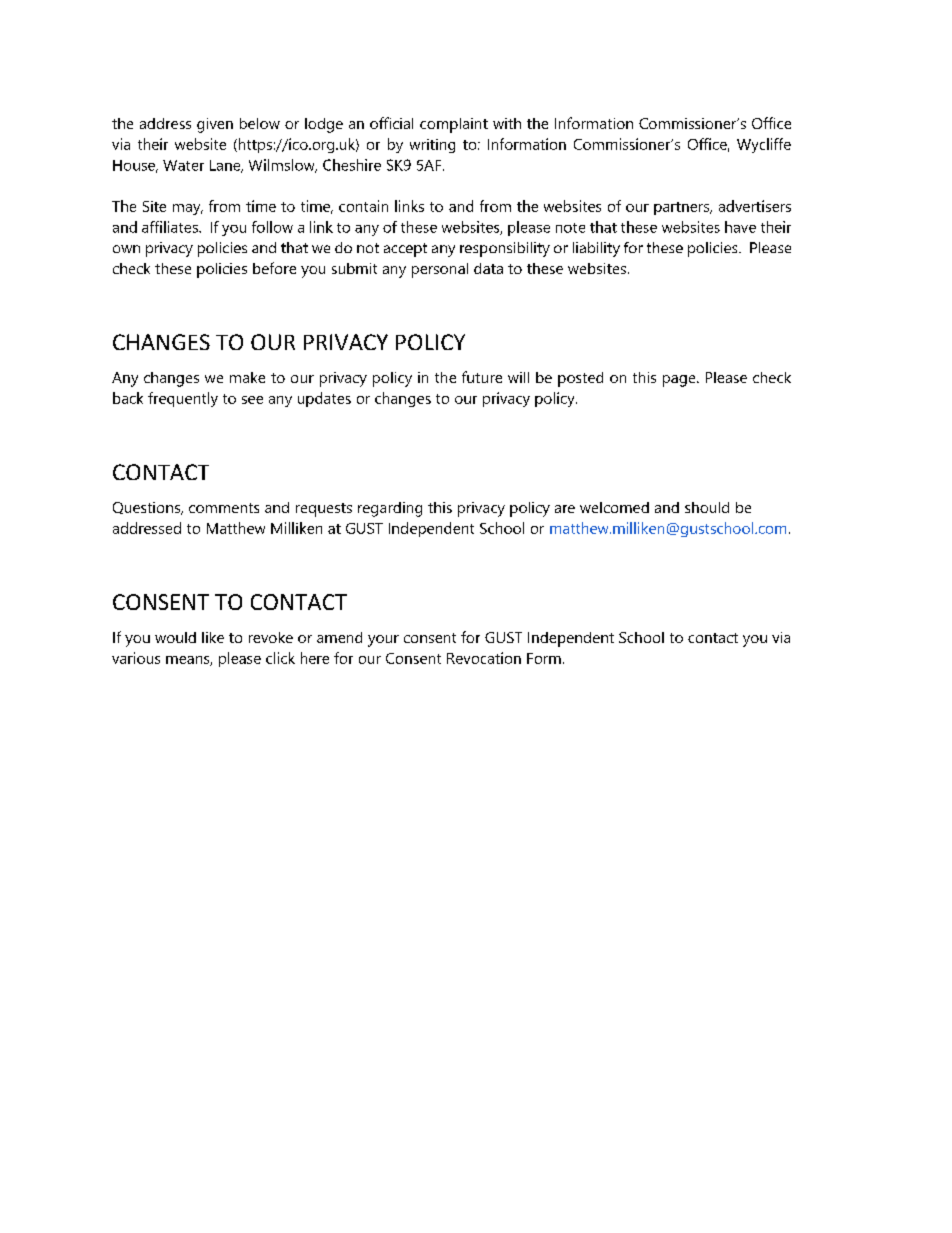  I want to click on future, so click(482, 377).
